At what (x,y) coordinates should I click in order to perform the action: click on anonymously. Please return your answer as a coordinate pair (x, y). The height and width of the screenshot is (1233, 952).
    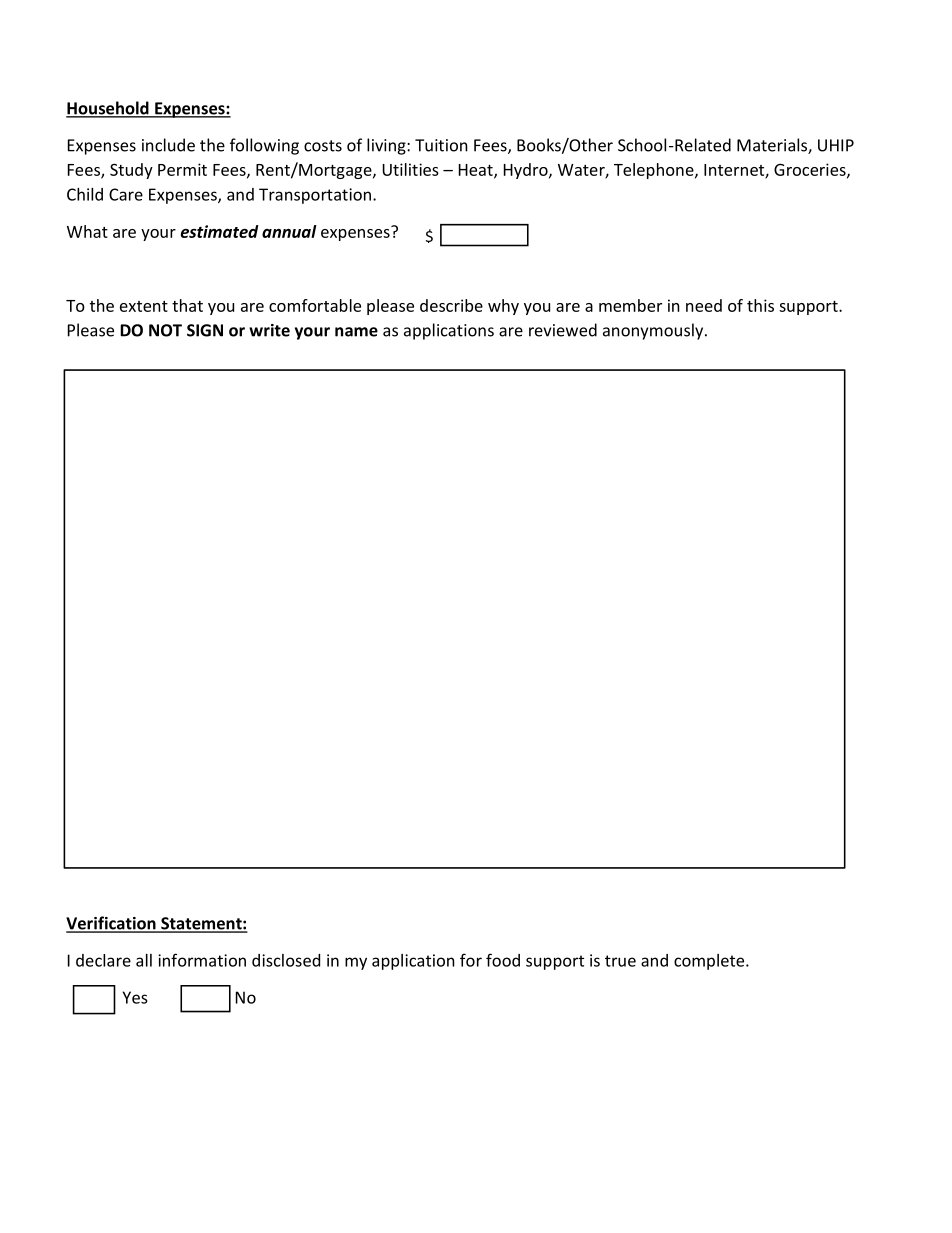
    Looking at the image, I should click on (654, 331).
